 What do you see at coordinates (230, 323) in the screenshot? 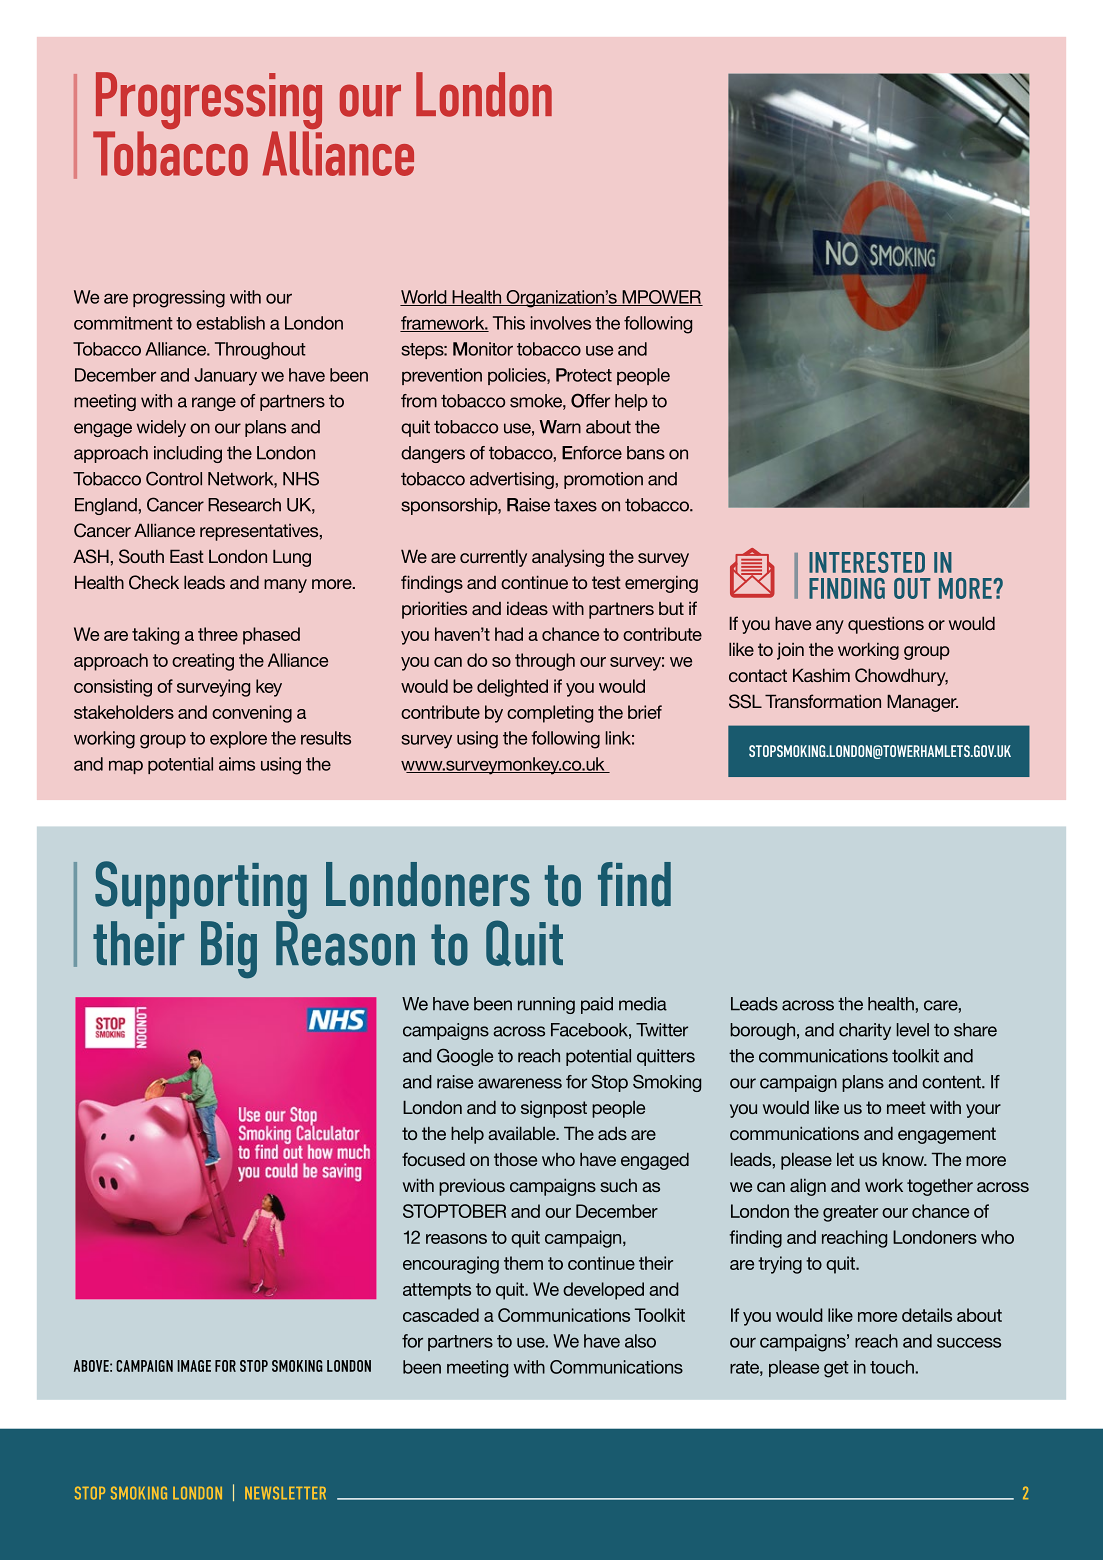
I see `establish` at bounding box center [230, 323].
